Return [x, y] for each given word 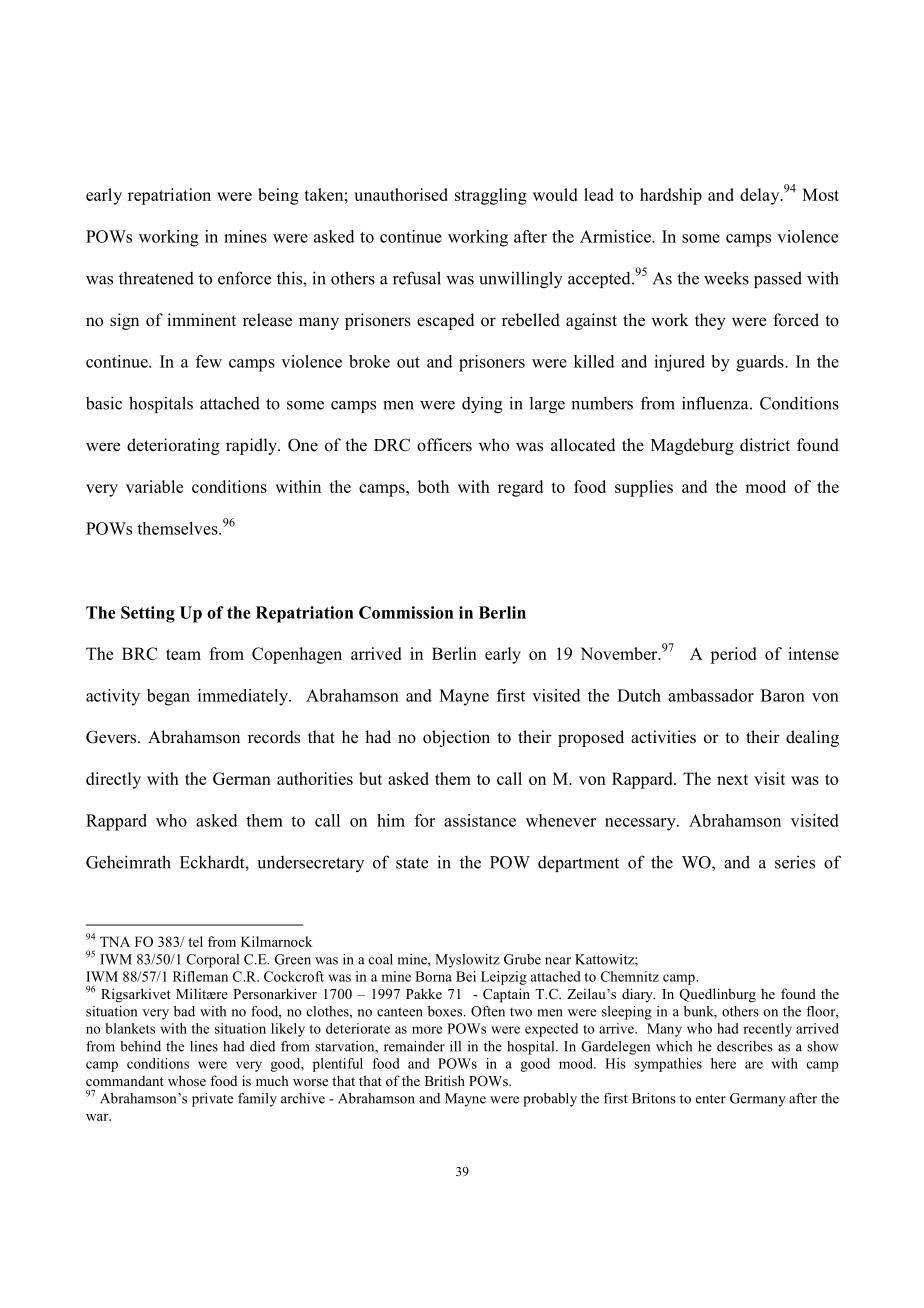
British [445, 1080]
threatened [156, 278]
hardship [671, 196]
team [183, 654]
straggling [491, 196]
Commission [406, 612]
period [733, 655]
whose [187, 1080]
